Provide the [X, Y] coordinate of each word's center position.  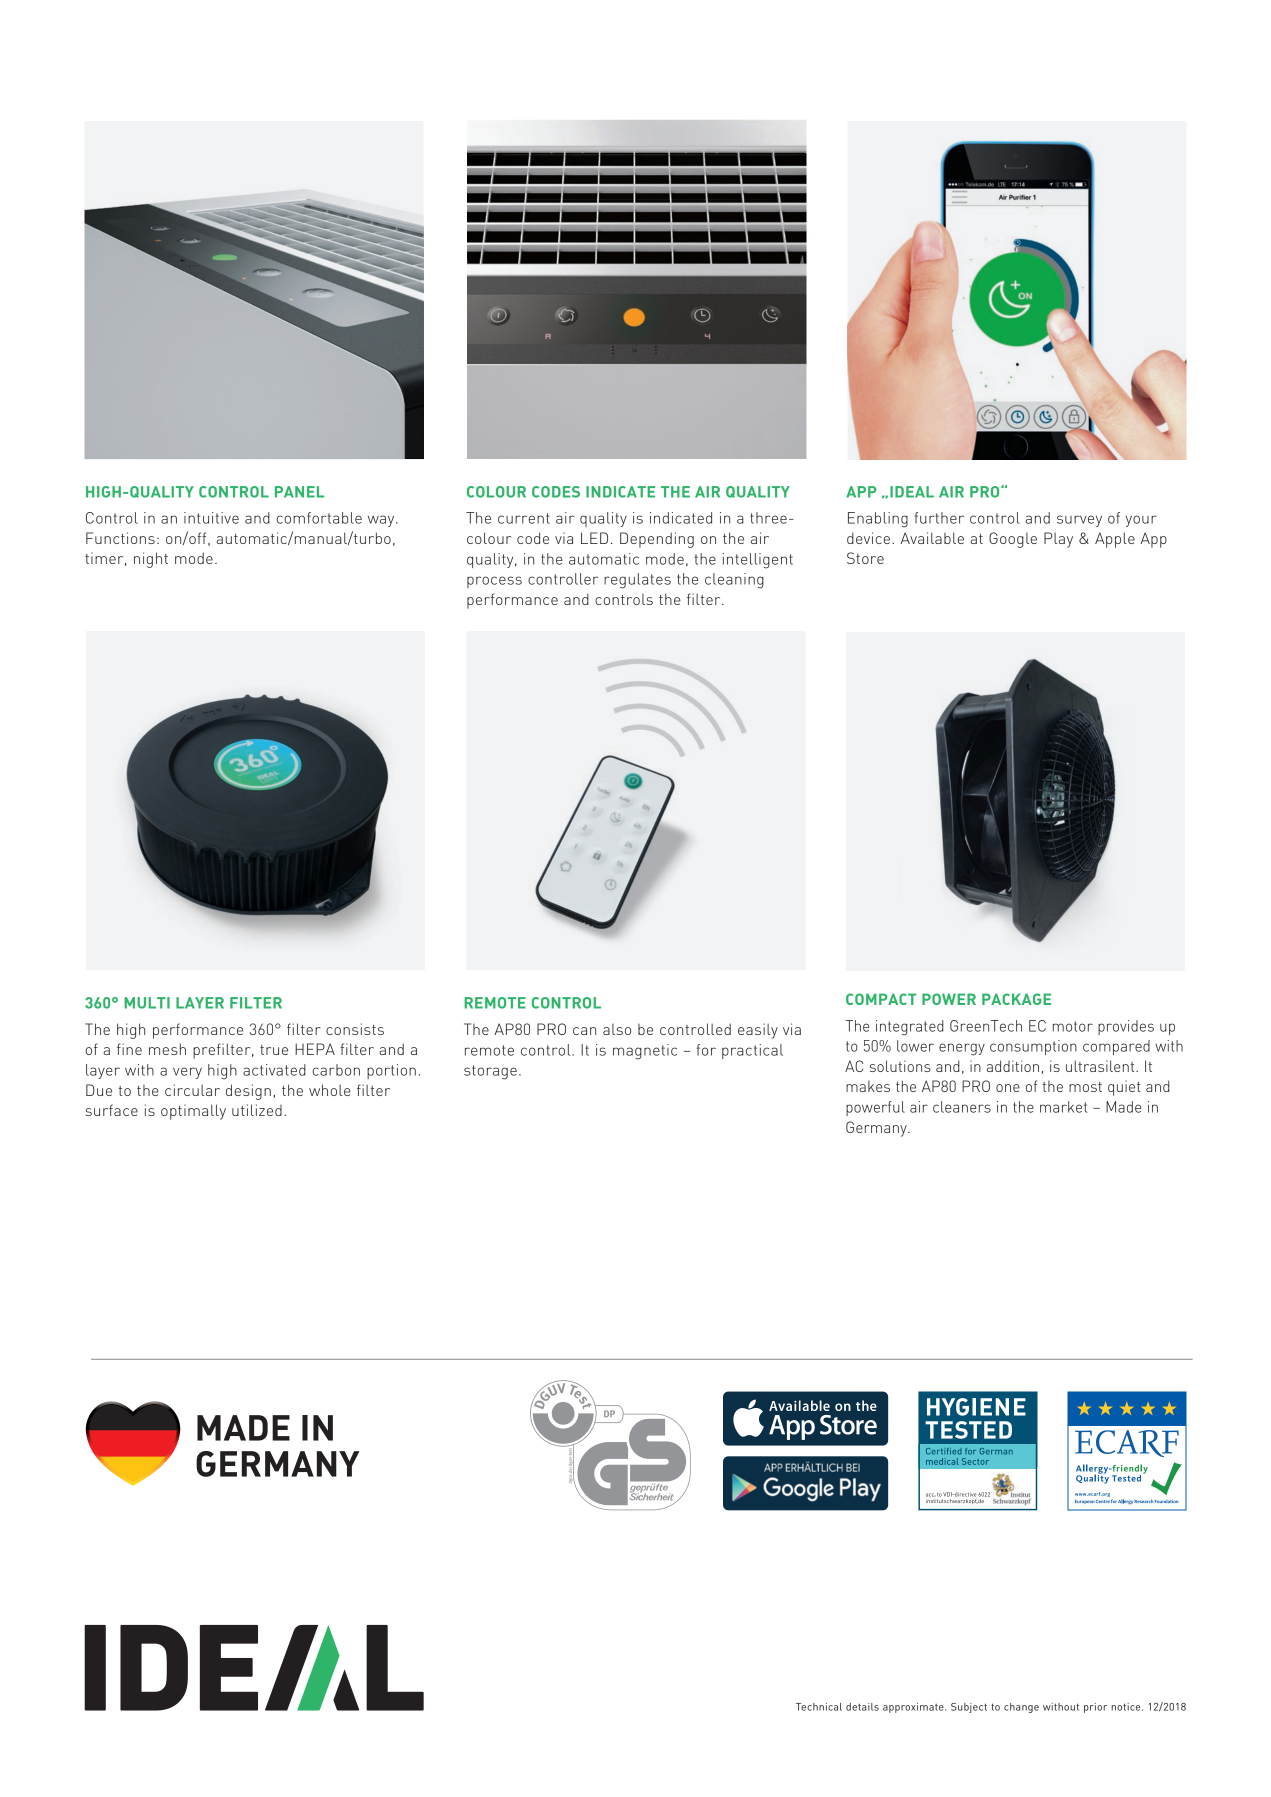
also [617, 1029]
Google [1013, 540]
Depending [657, 540]
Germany [877, 1129]
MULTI [147, 1003]
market [1063, 1107]
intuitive [211, 518]
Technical [819, 1707]
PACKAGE [1016, 999]
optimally [193, 1112]
